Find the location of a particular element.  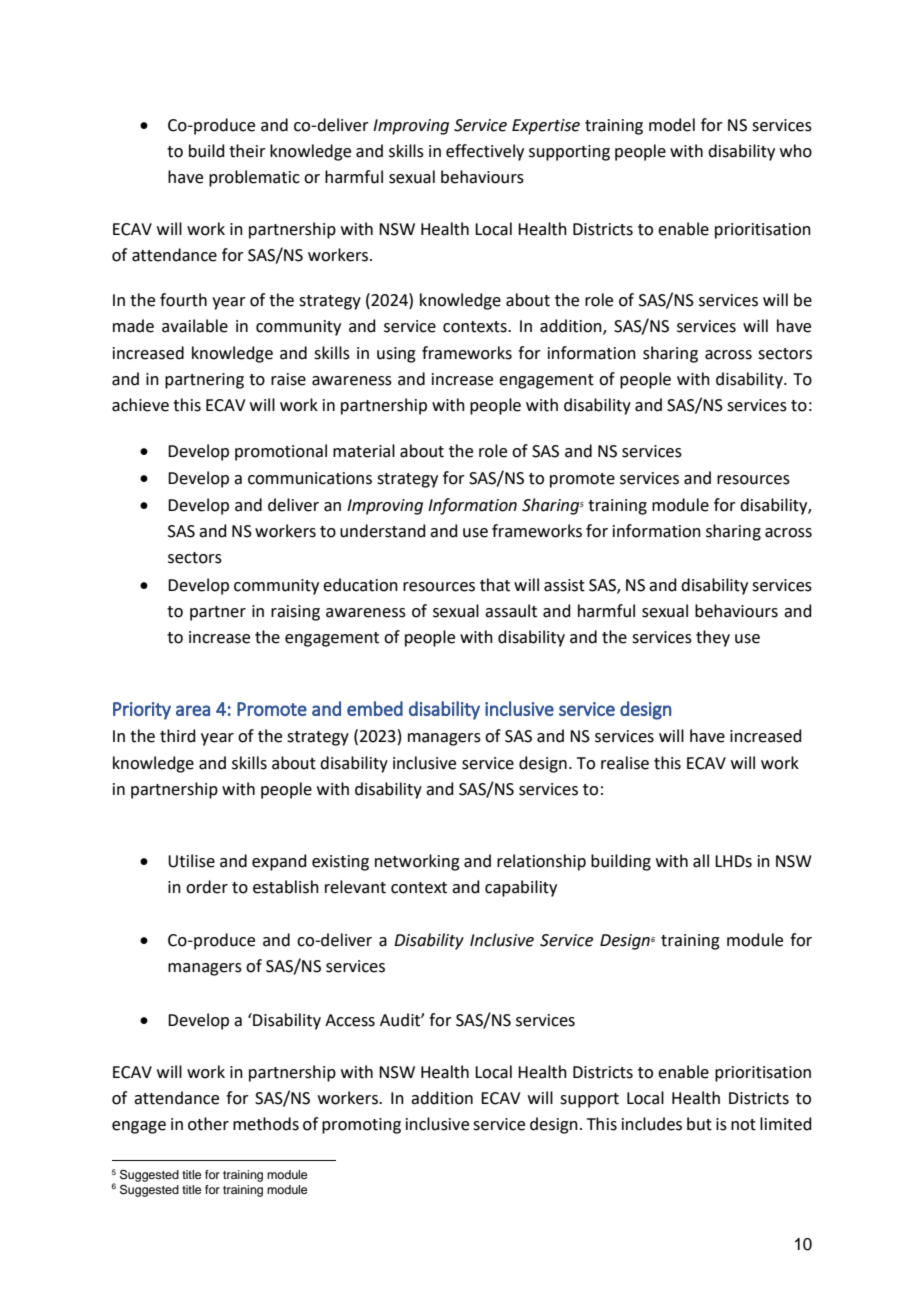

raising is located at coordinates (295, 613).
